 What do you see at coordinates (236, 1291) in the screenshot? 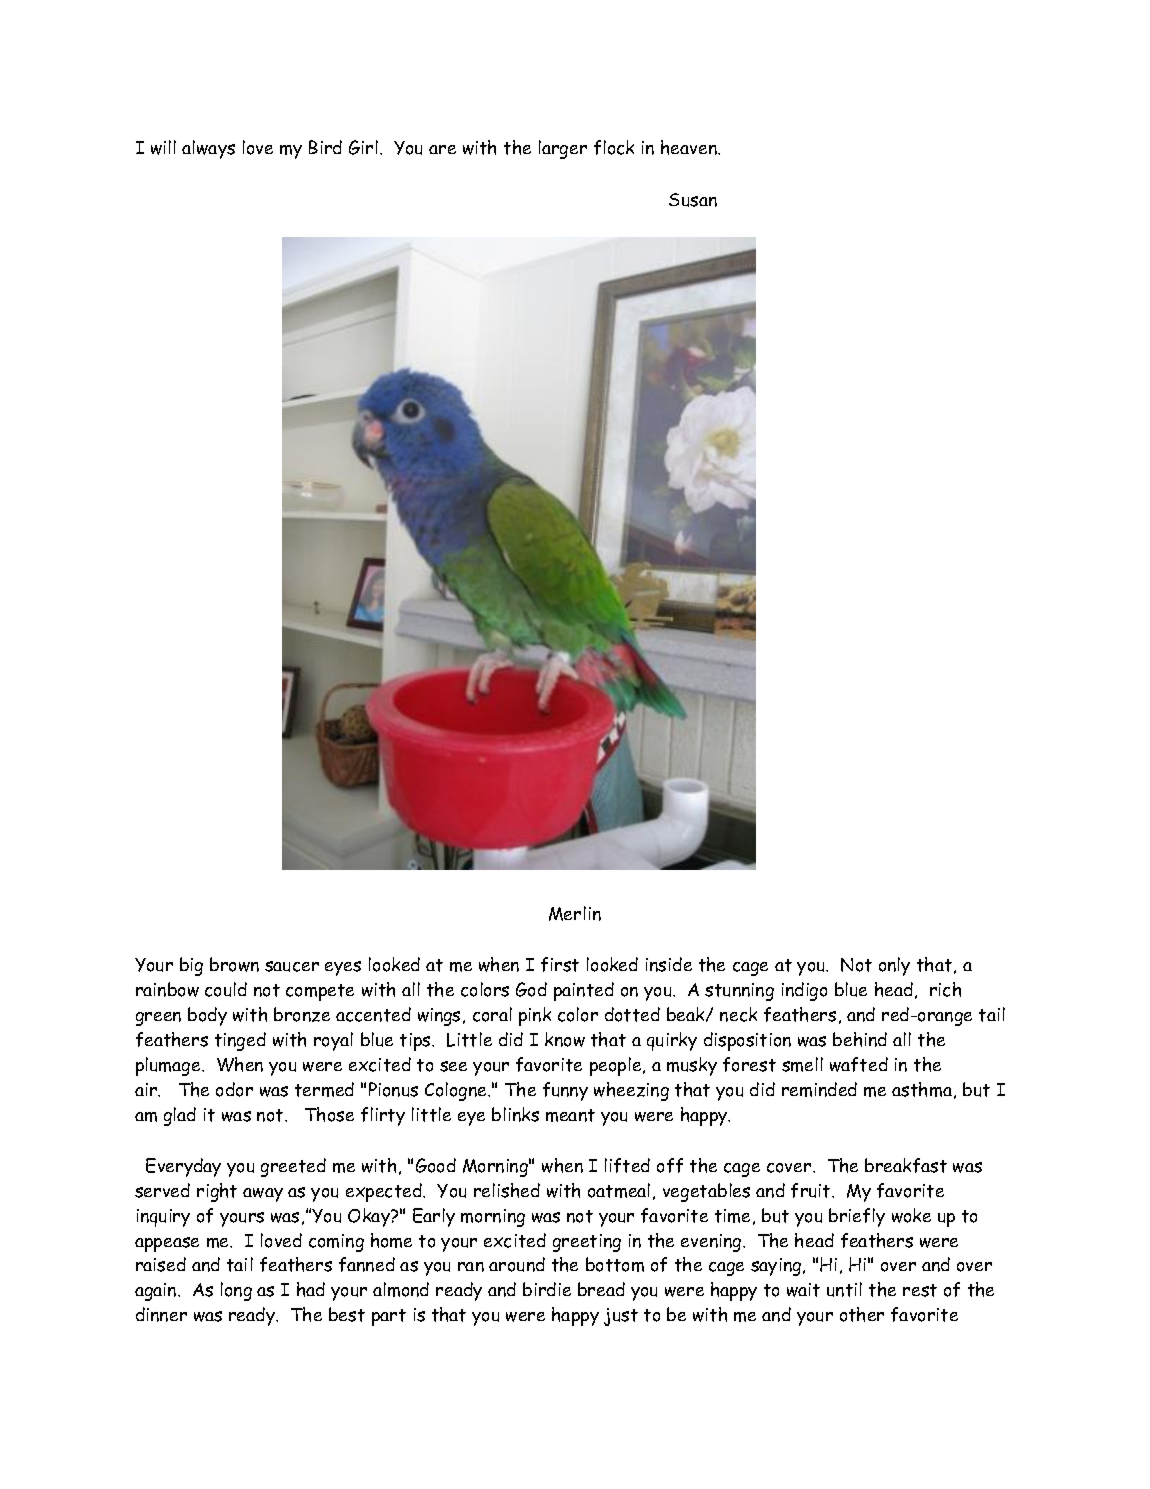
I see `long` at bounding box center [236, 1291].
